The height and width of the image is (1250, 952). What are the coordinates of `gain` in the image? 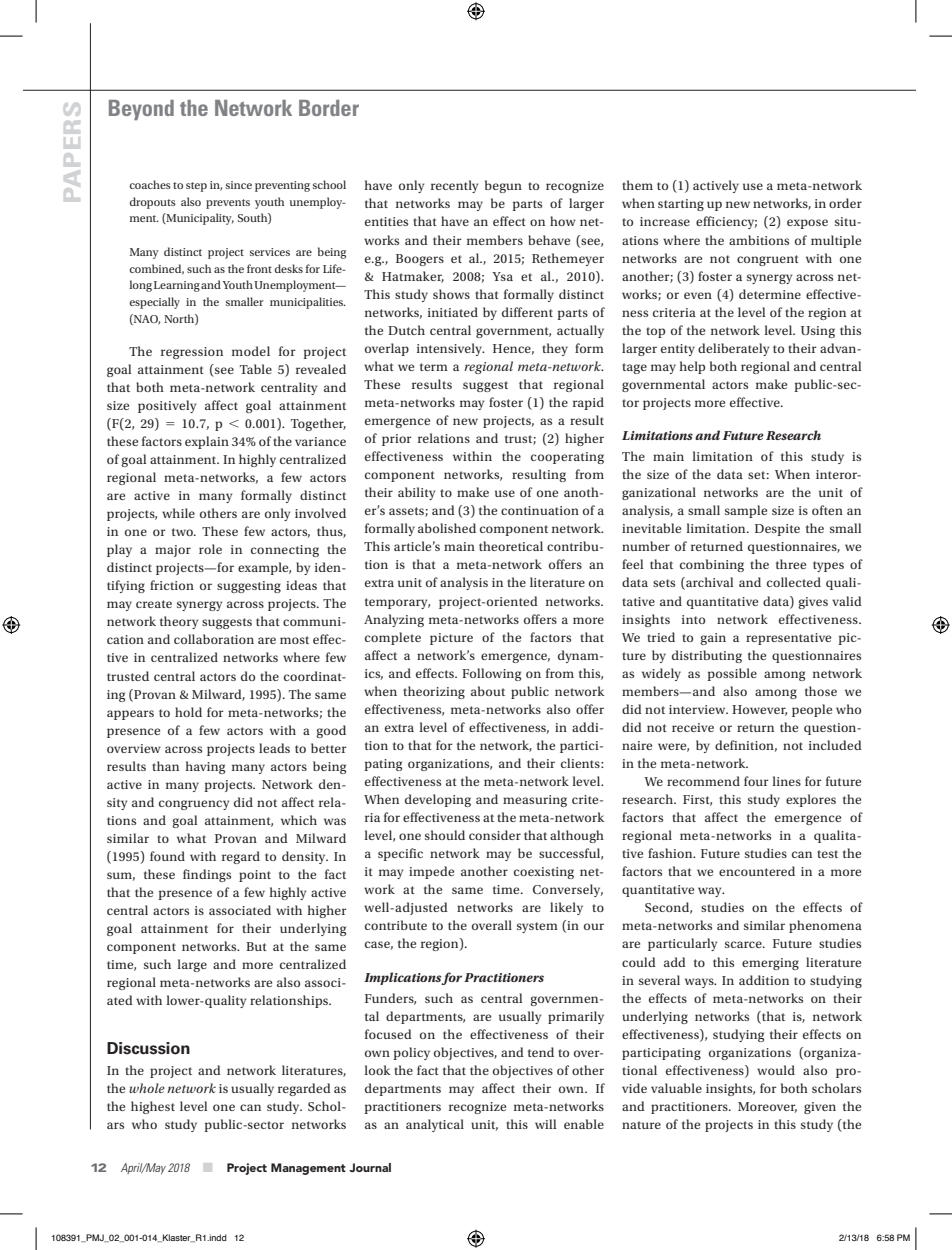 It's located at (713, 639).
